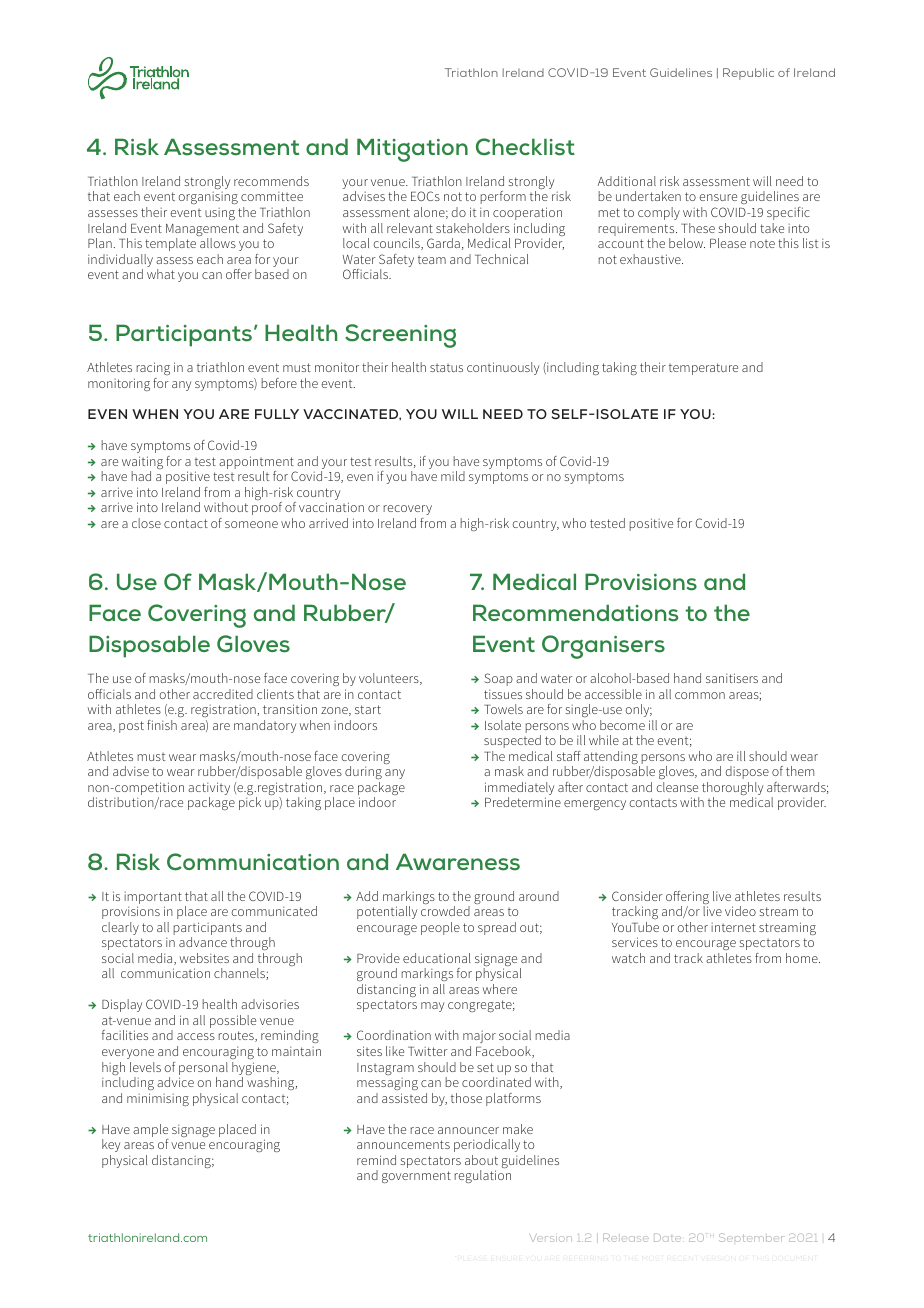 This screenshot has width=924, height=1308. Describe the element at coordinates (208, 198) in the screenshot. I see `organising` at that location.
